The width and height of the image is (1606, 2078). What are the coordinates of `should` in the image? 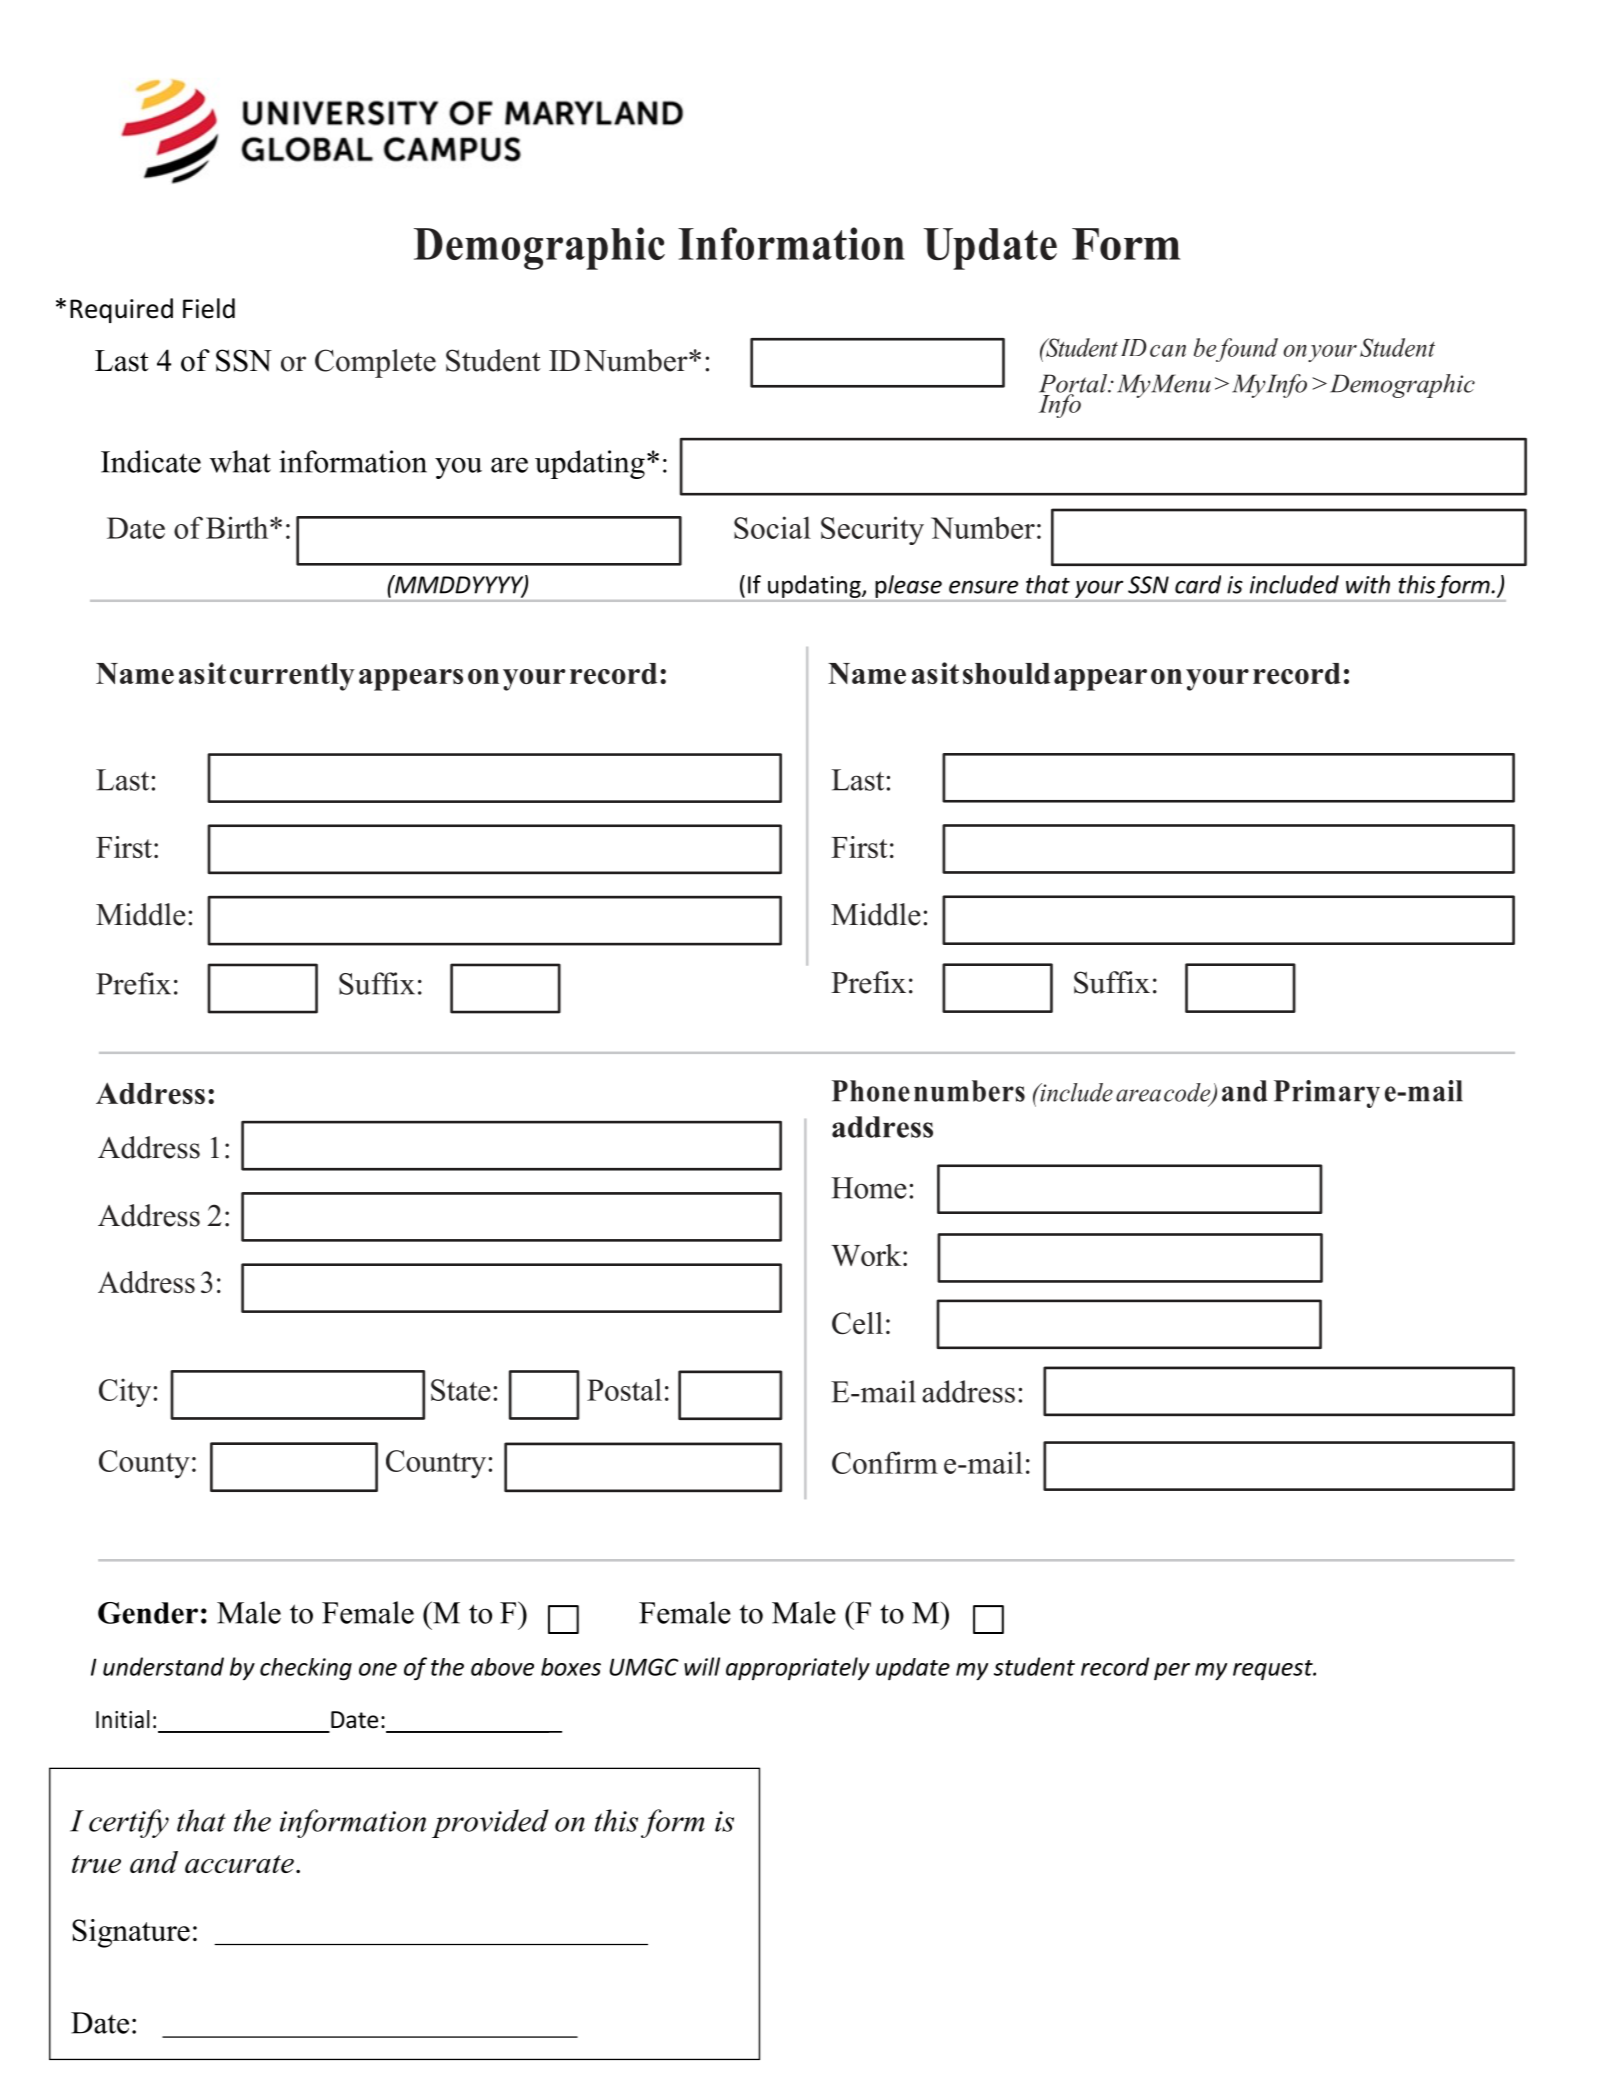 It's located at (1006, 673).
